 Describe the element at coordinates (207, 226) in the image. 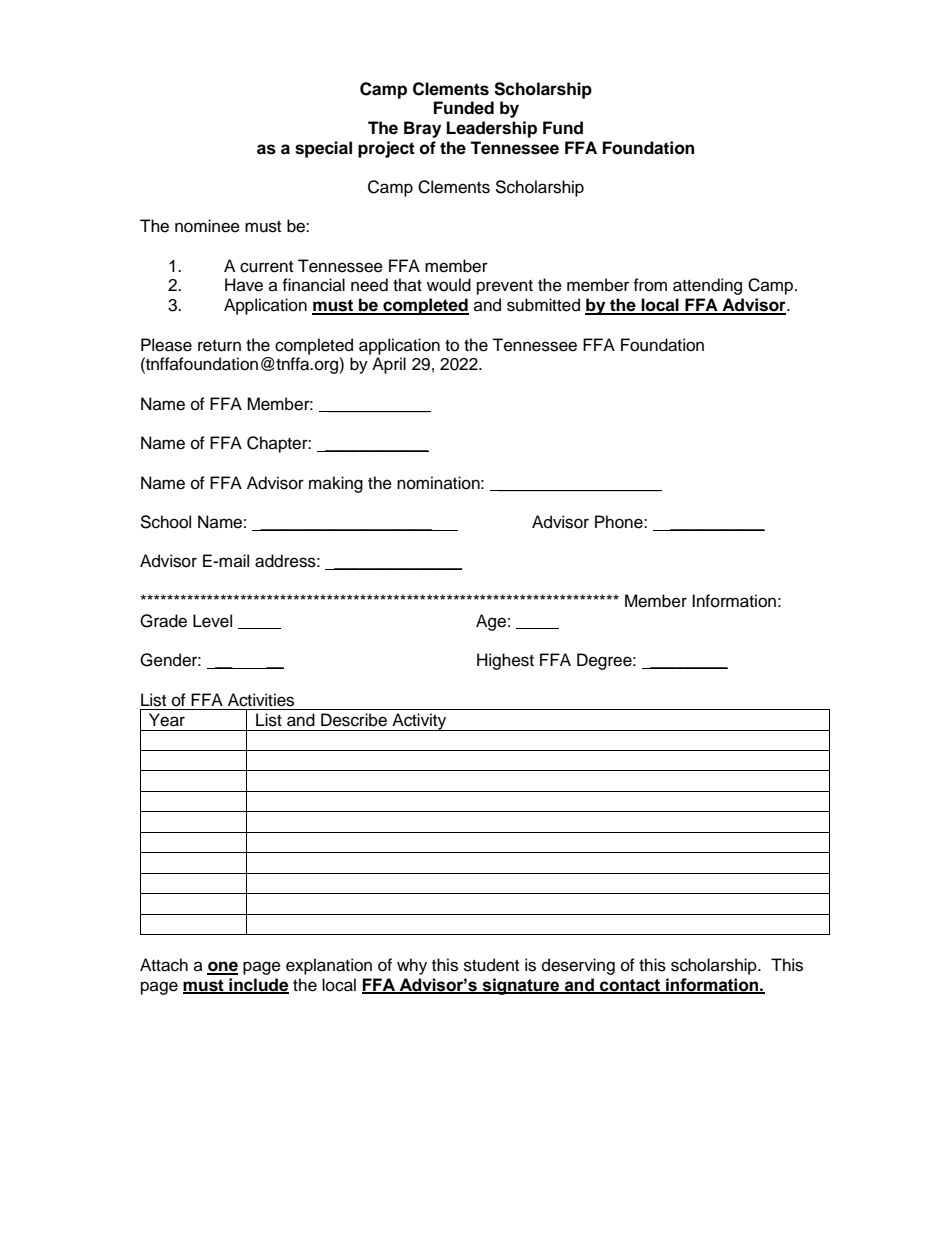

I see `nominee` at that location.
